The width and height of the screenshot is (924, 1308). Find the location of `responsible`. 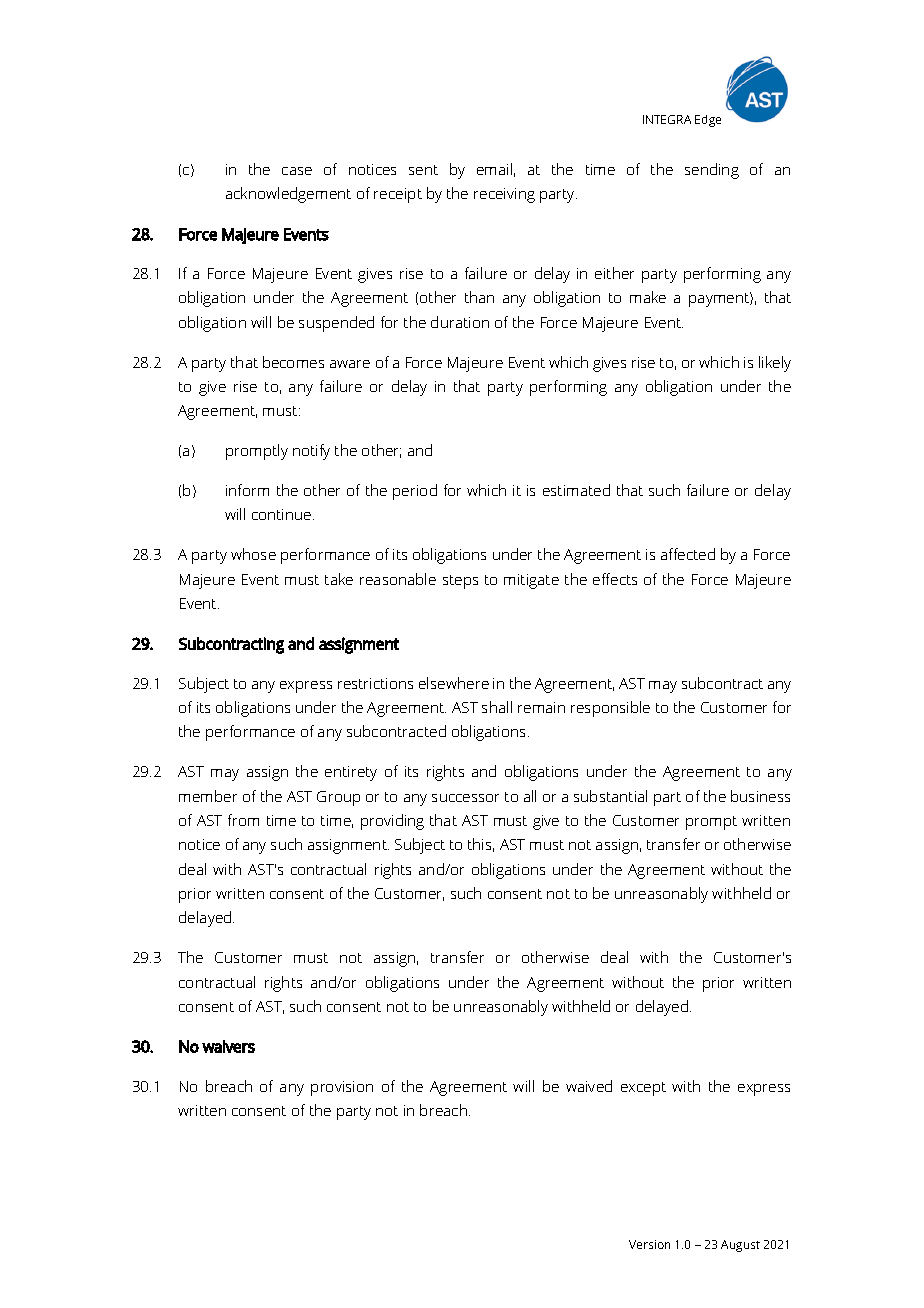

responsible is located at coordinates (610, 709).
